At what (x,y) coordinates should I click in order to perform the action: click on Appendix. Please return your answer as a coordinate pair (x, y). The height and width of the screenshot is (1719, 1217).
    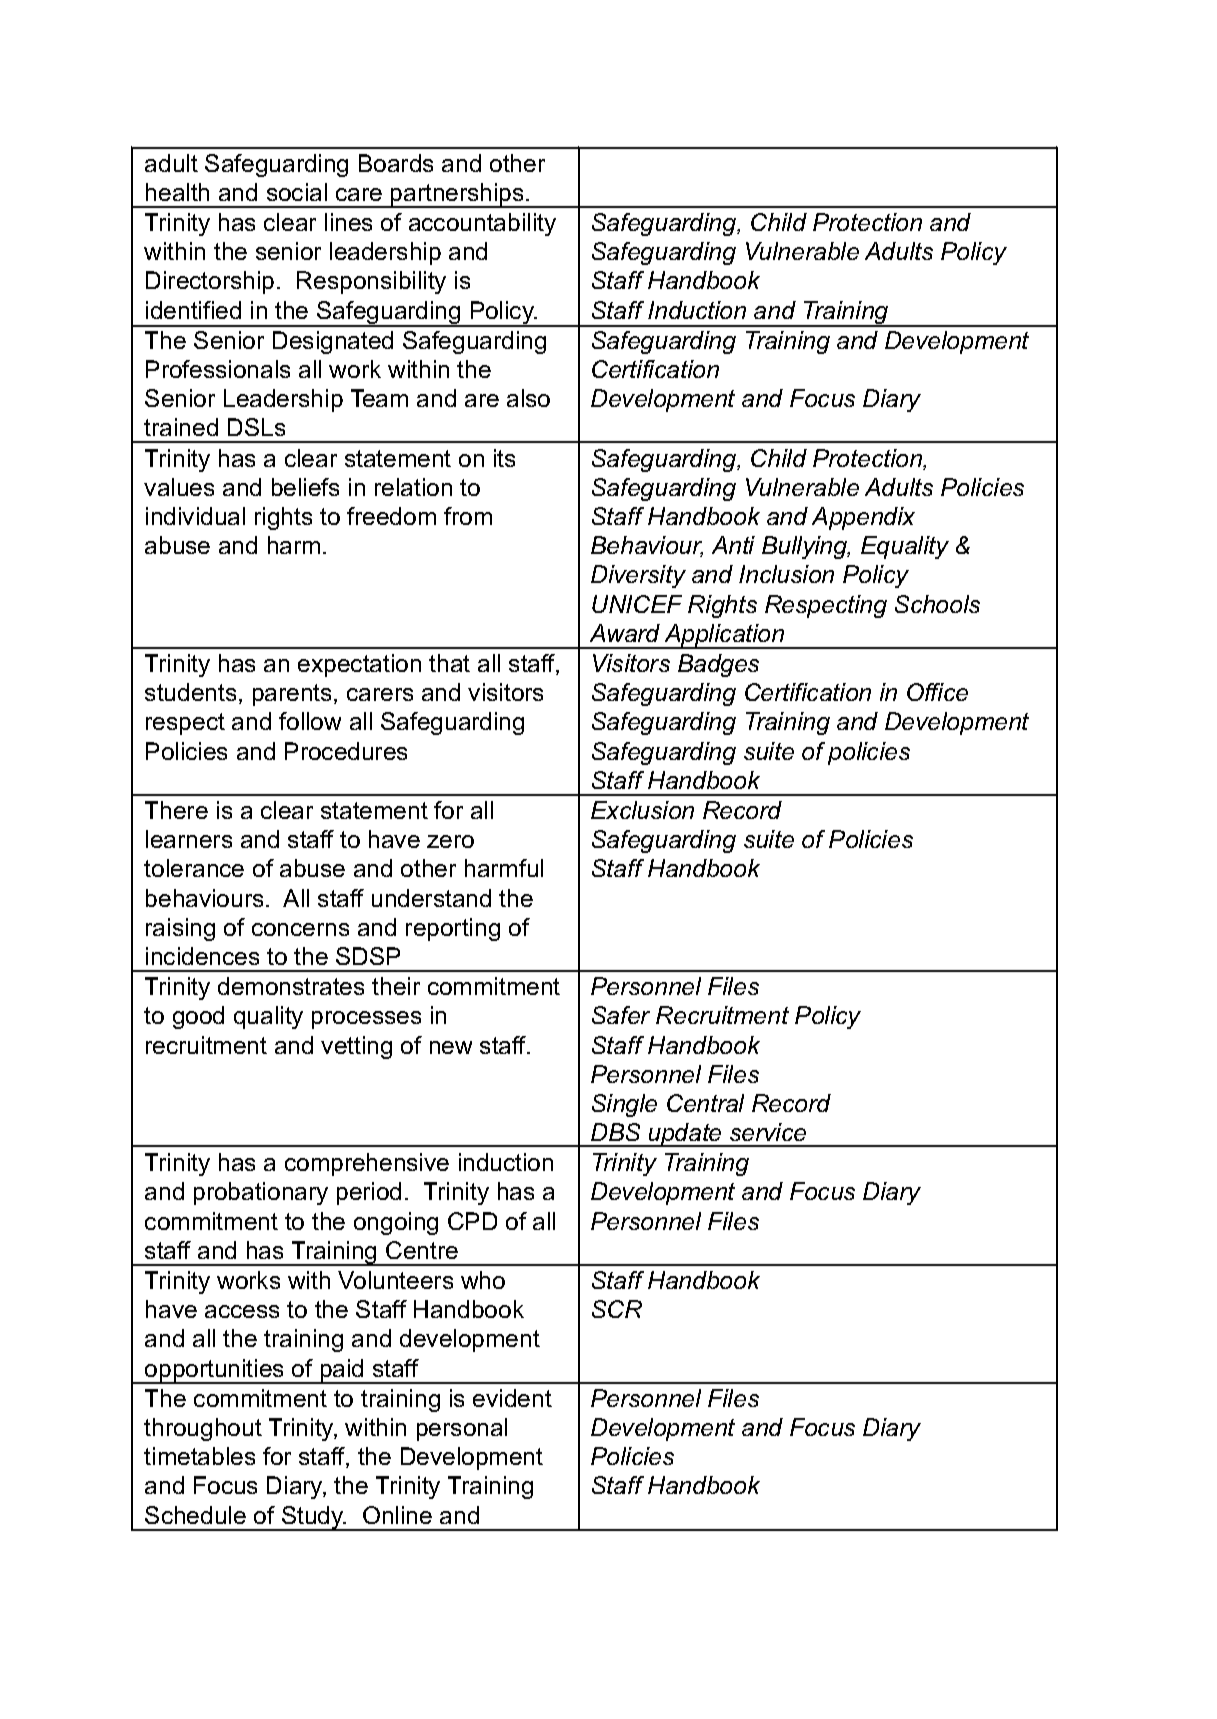
    Looking at the image, I should click on (863, 518).
